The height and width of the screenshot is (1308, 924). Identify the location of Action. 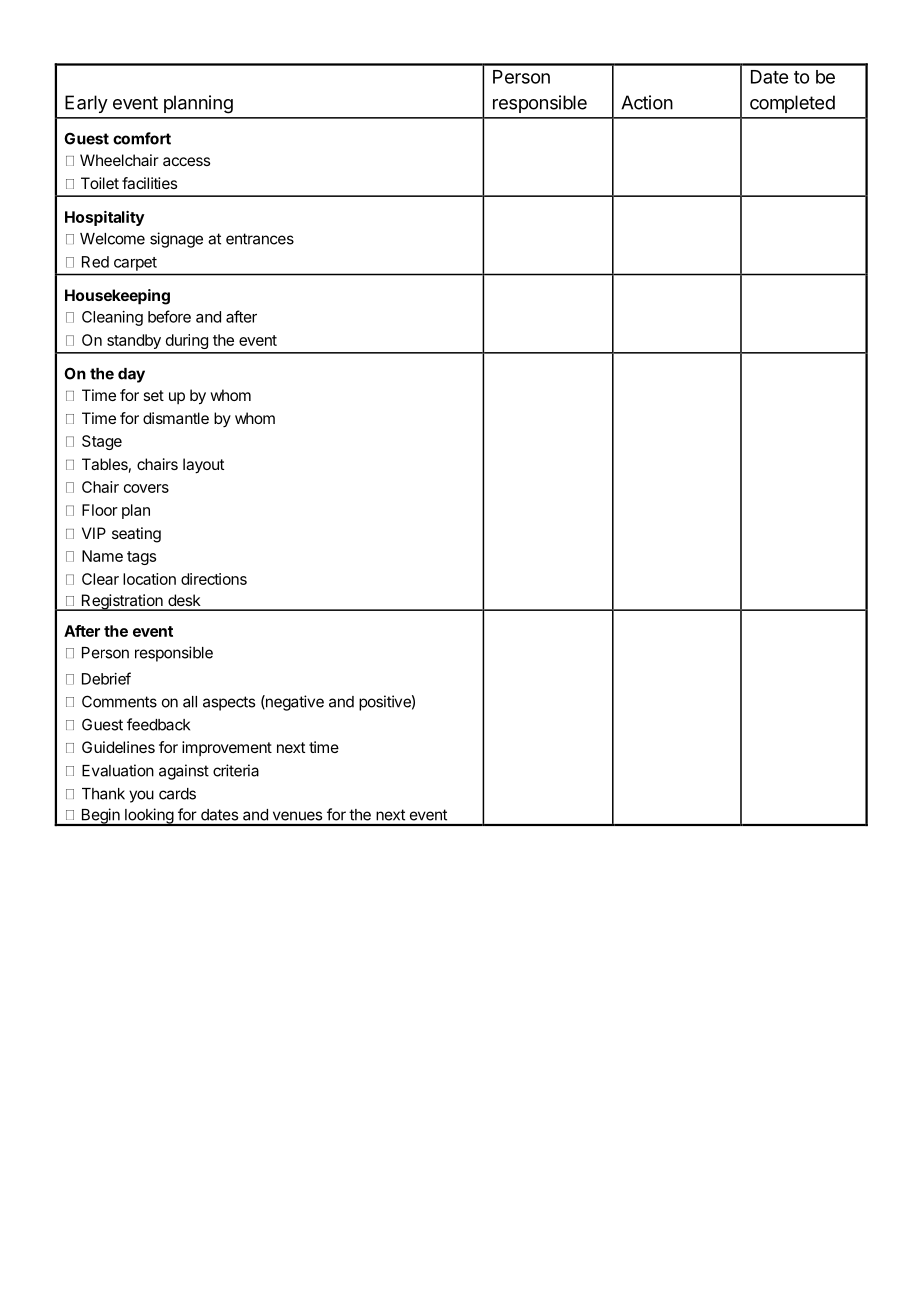
(647, 102).
